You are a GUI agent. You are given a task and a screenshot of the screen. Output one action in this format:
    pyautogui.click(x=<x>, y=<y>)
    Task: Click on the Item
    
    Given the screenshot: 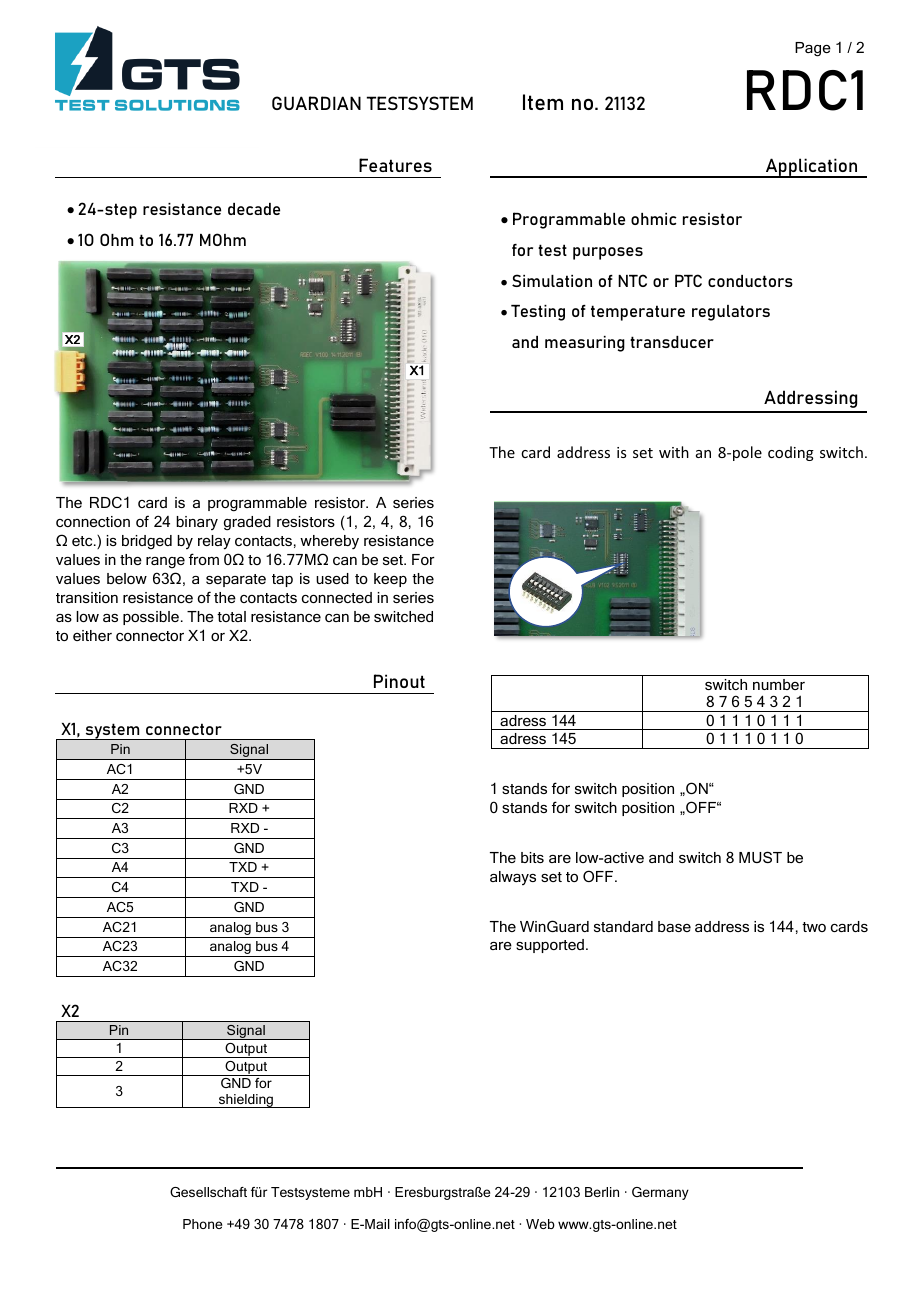 What is the action you would take?
    pyautogui.click(x=543, y=102)
